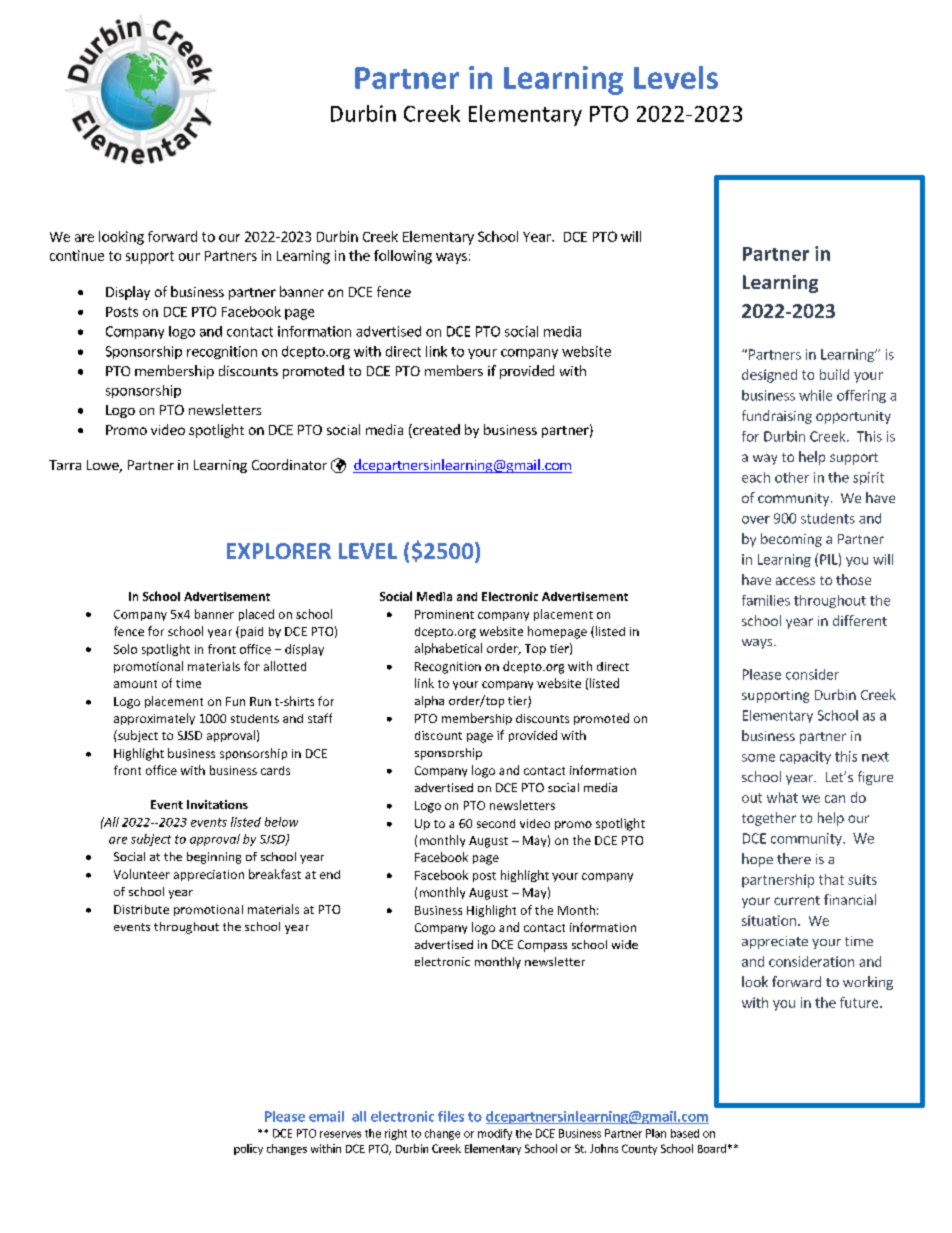  What do you see at coordinates (248, 1149) in the screenshot?
I see `policy` at bounding box center [248, 1149].
